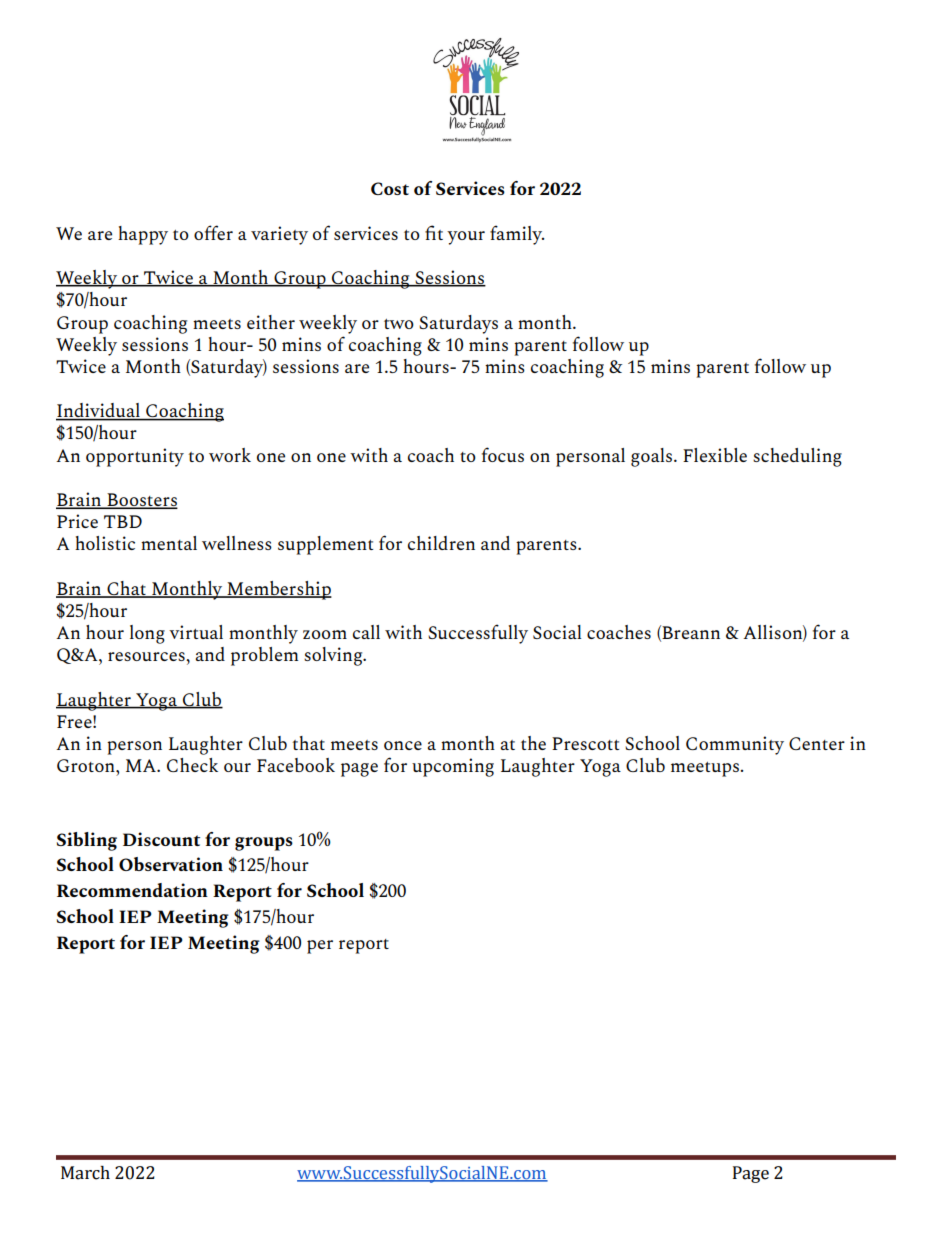 The image size is (952, 1233). What do you see at coordinates (143, 235) in the page?
I see `happy` at bounding box center [143, 235].
